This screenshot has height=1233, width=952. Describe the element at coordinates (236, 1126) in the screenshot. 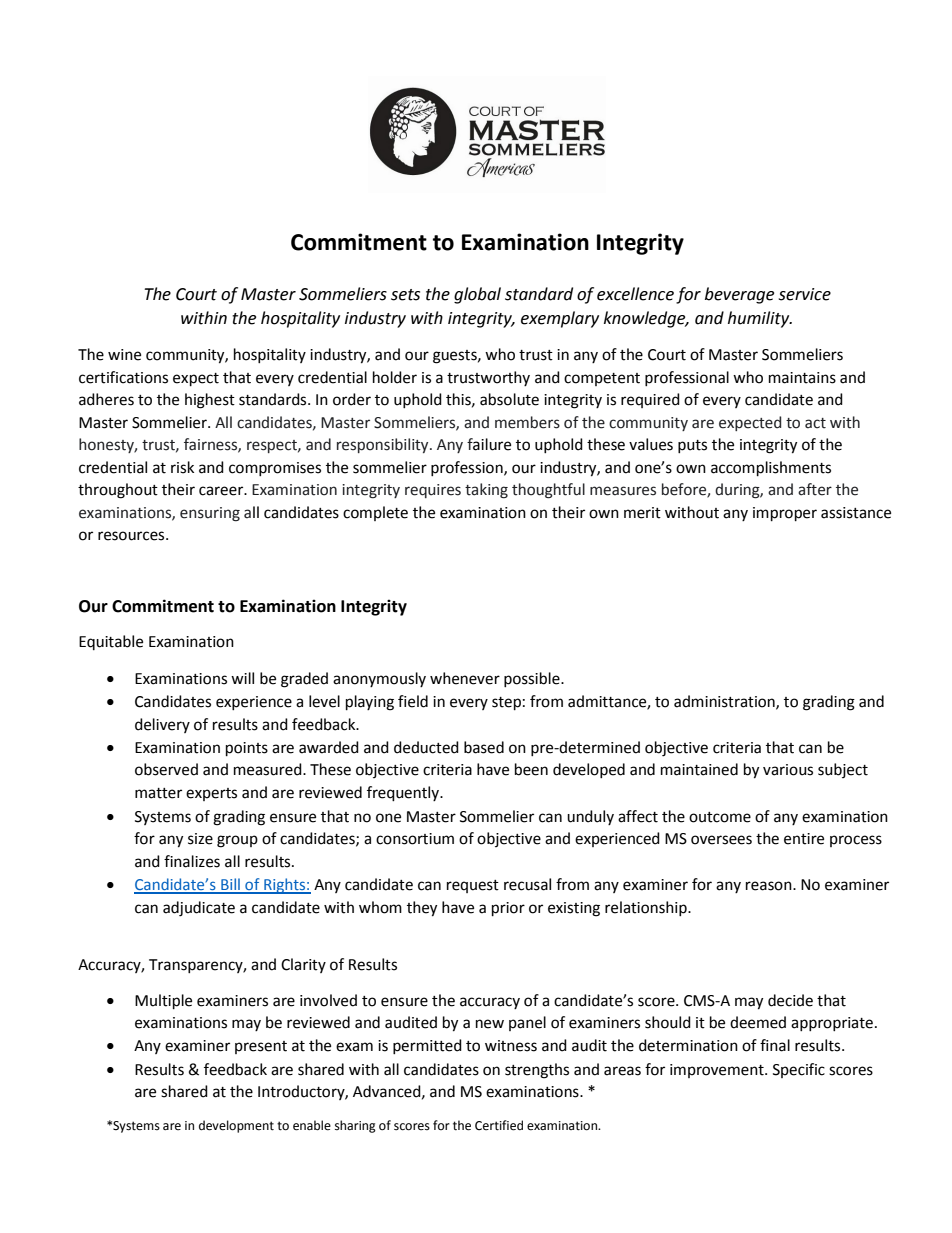

I see `development` at that location.
